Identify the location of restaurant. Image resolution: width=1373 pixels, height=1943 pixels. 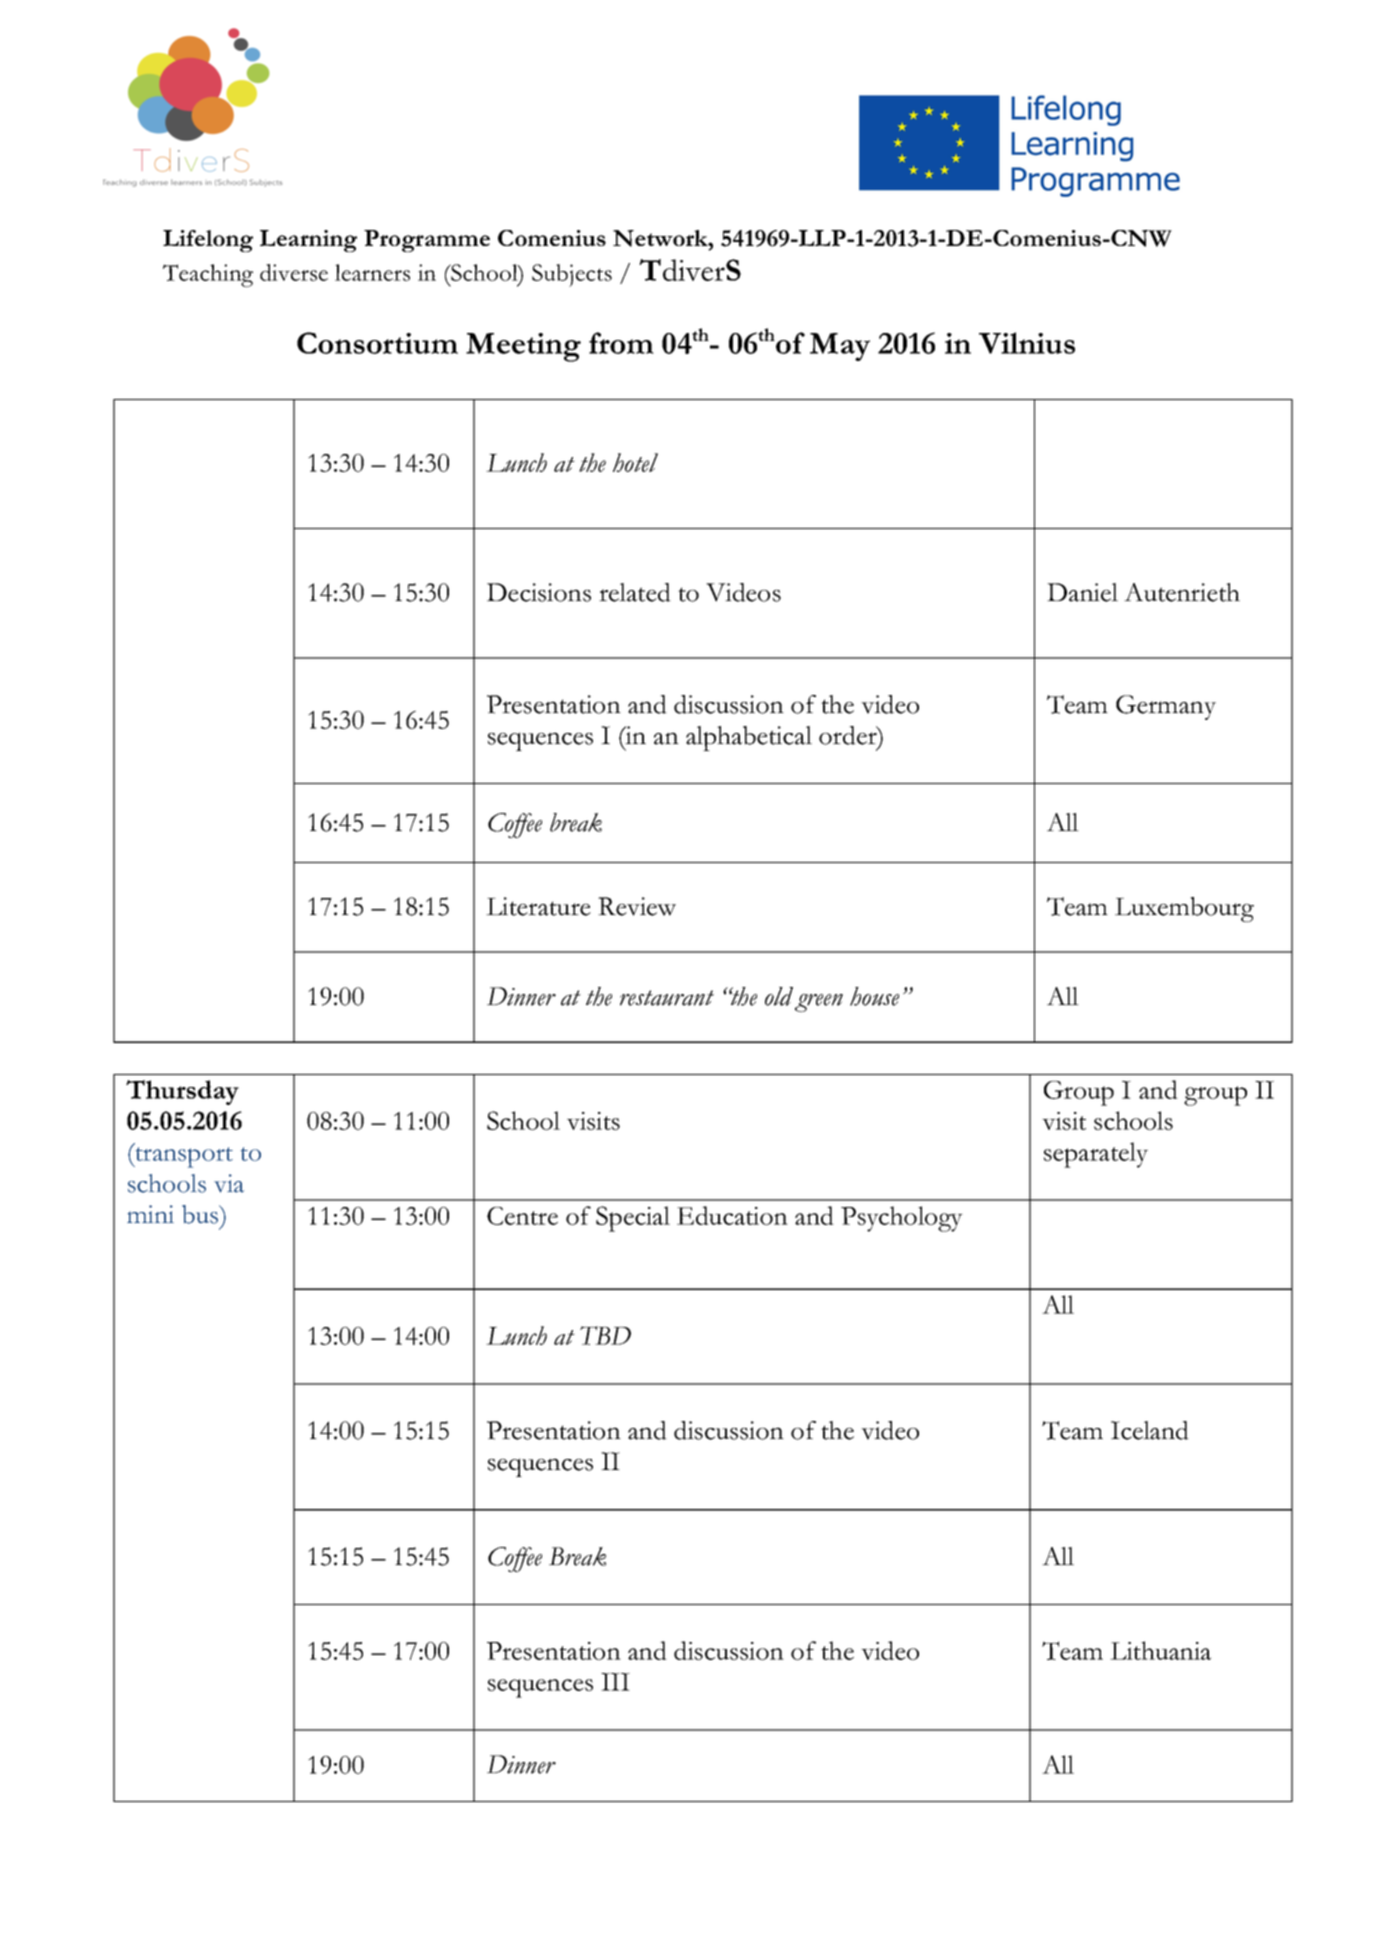
(667, 998).
